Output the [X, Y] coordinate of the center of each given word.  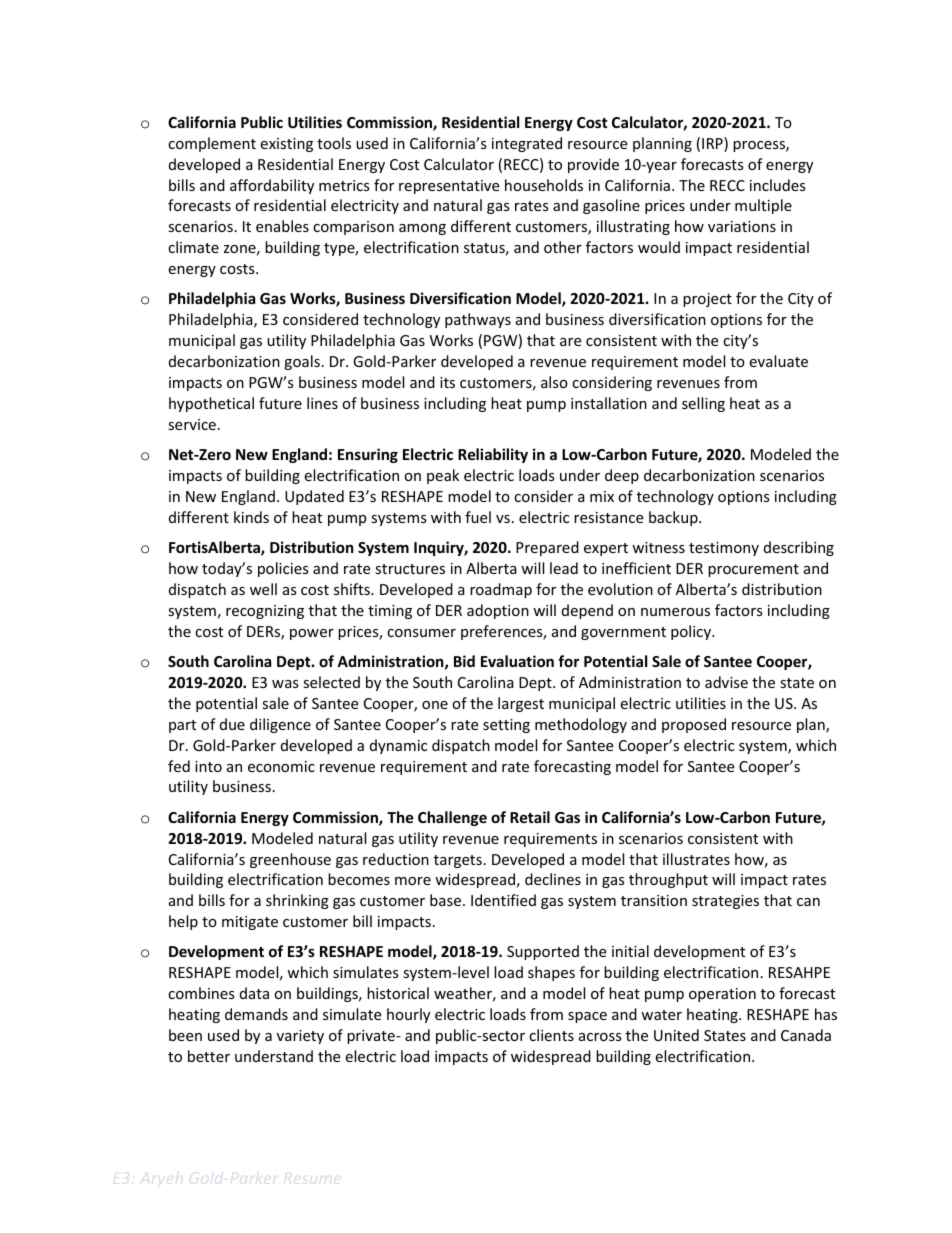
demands [256, 1014]
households [544, 185]
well [263, 589]
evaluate [778, 361]
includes [778, 185]
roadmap [501, 590]
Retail [530, 817]
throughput [668, 880]
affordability [272, 186]
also [554, 382]
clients [551, 1035]
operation [722, 995]
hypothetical [211, 404]
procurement [753, 570]
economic [281, 766]
